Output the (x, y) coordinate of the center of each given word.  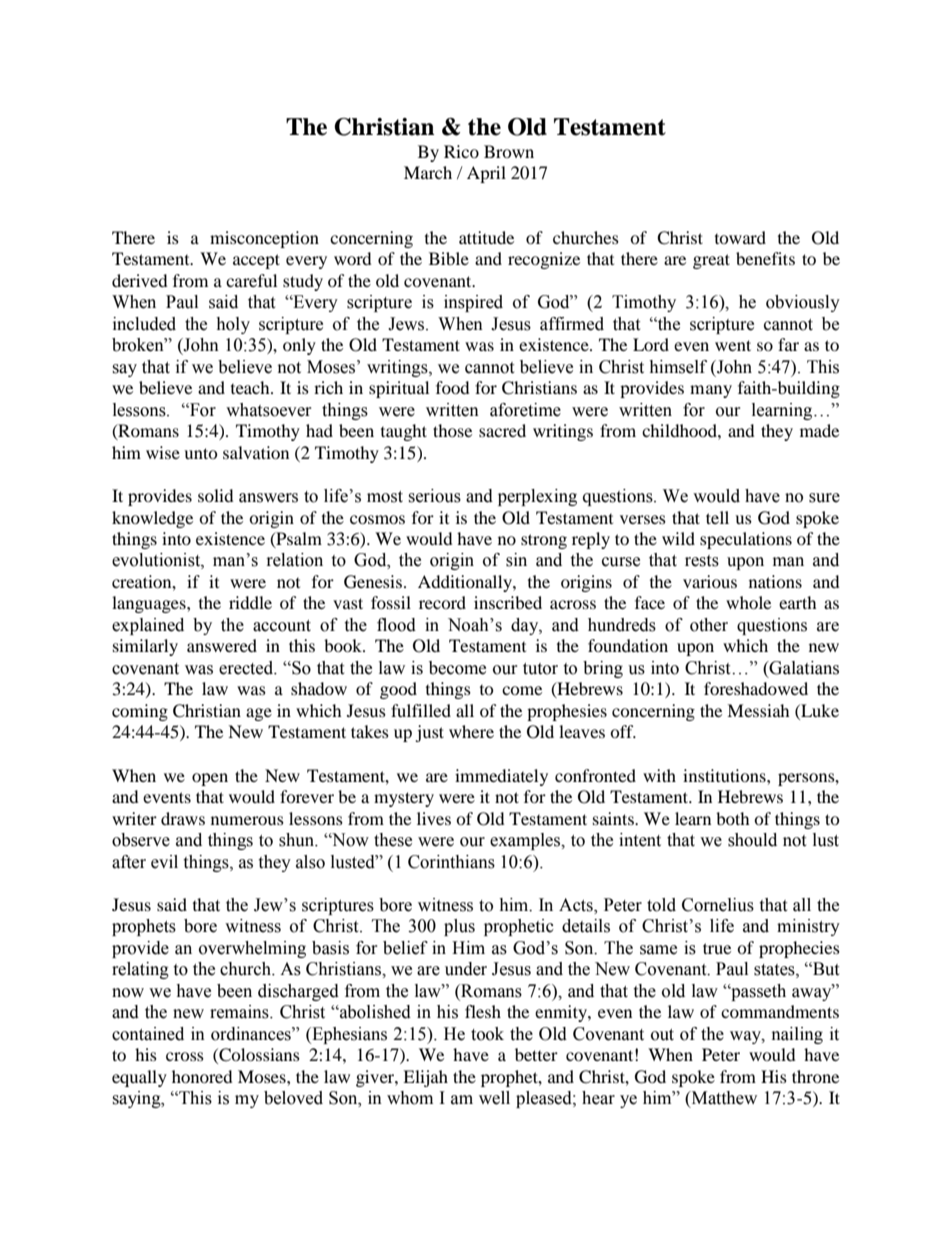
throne (815, 1076)
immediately (501, 777)
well (494, 1098)
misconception (264, 239)
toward (740, 237)
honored (202, 1076)
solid (216, 495)
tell (717, 517)
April (486, 174)
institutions (725, 775)
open (210, 779)
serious (434, 496)
